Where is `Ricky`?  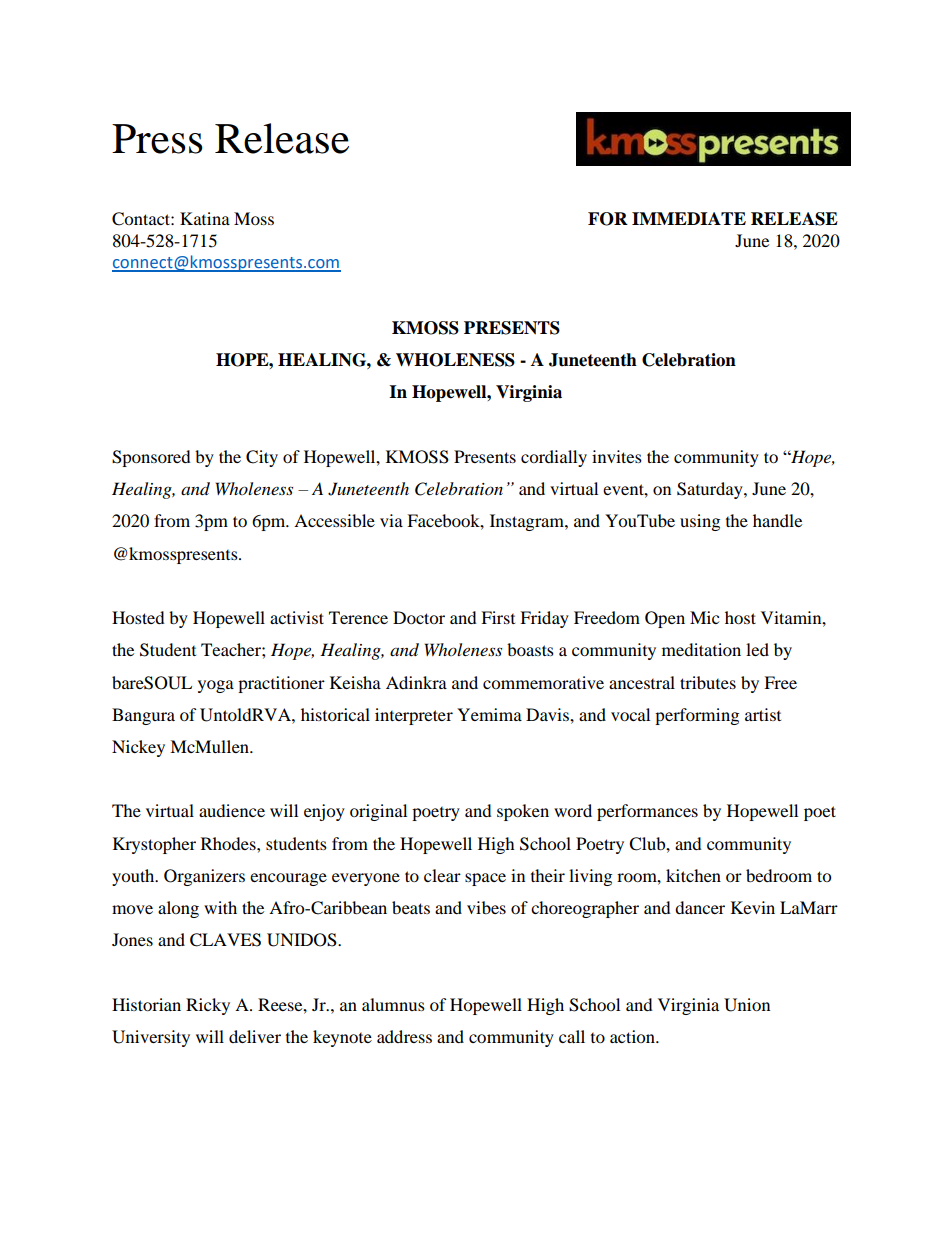
Ricky is located at coordinates (208, 1006).
